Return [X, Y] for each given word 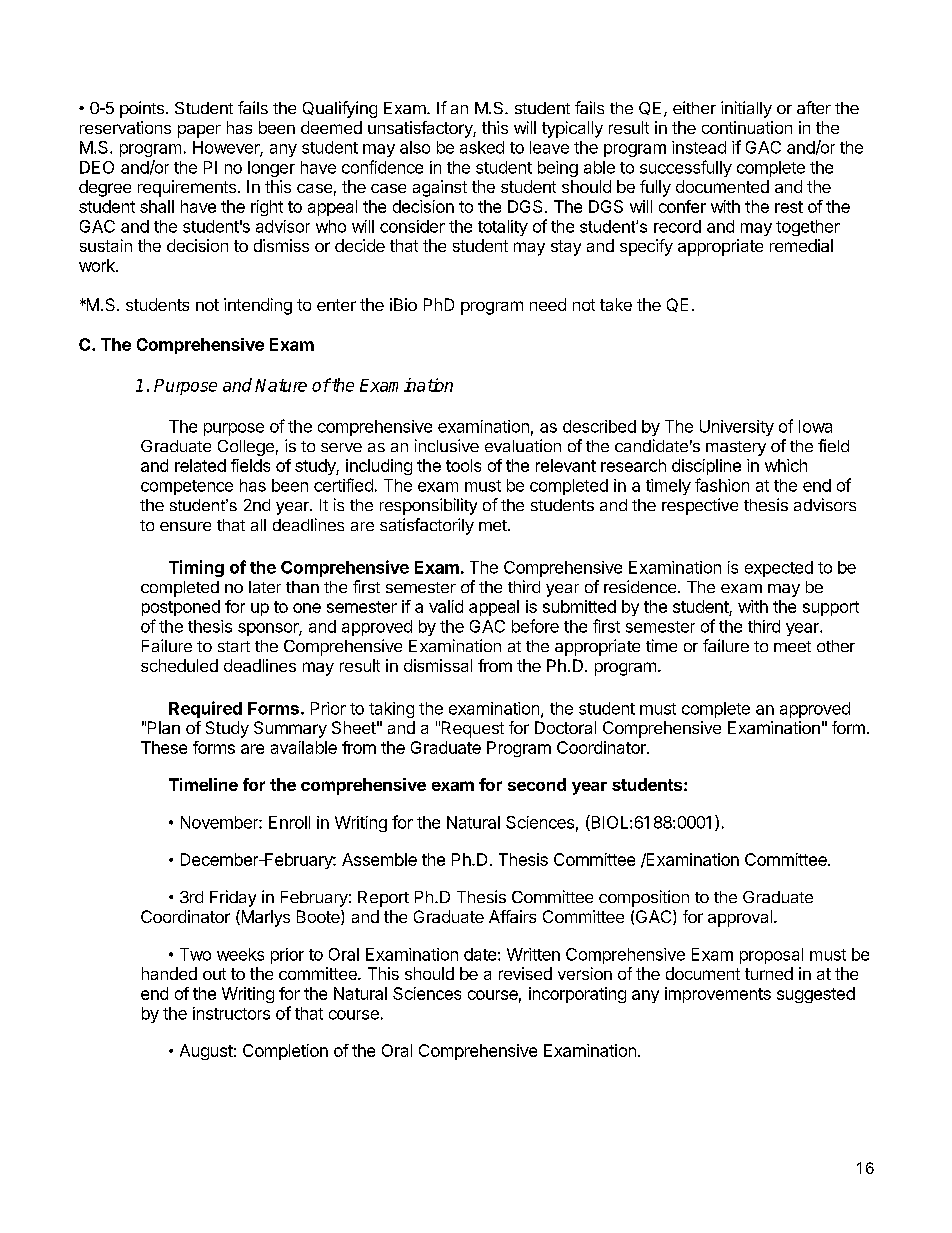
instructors [231, 1013]
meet [792, 646]
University [737, 428]
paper [199, 131]
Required [205, 709]
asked [482, 147]
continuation [747, 127]
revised [525, 973]
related [200, 465]
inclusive [447, 445]
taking [391, 710]
